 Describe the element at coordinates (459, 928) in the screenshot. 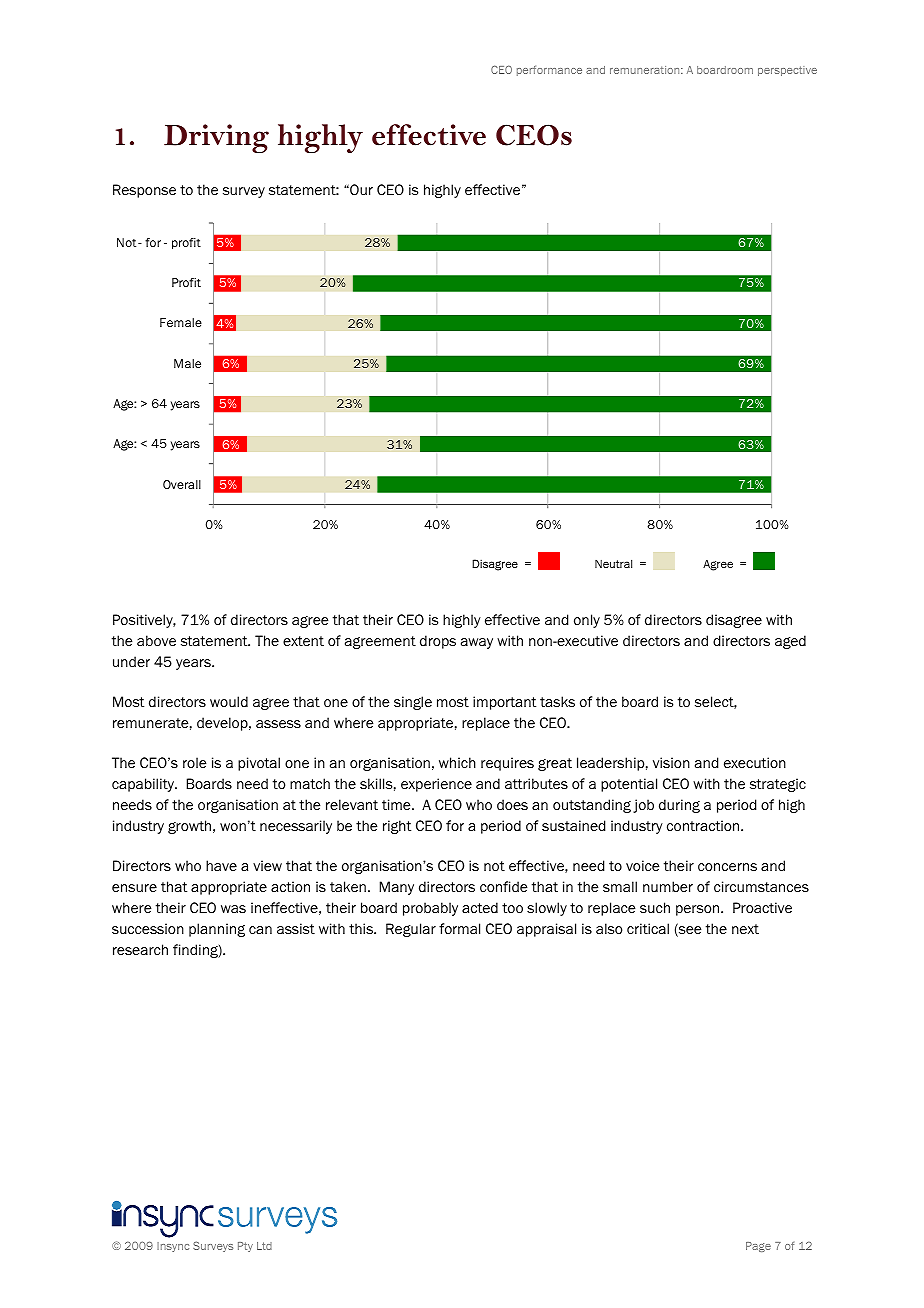

I see `formal` at that location.
